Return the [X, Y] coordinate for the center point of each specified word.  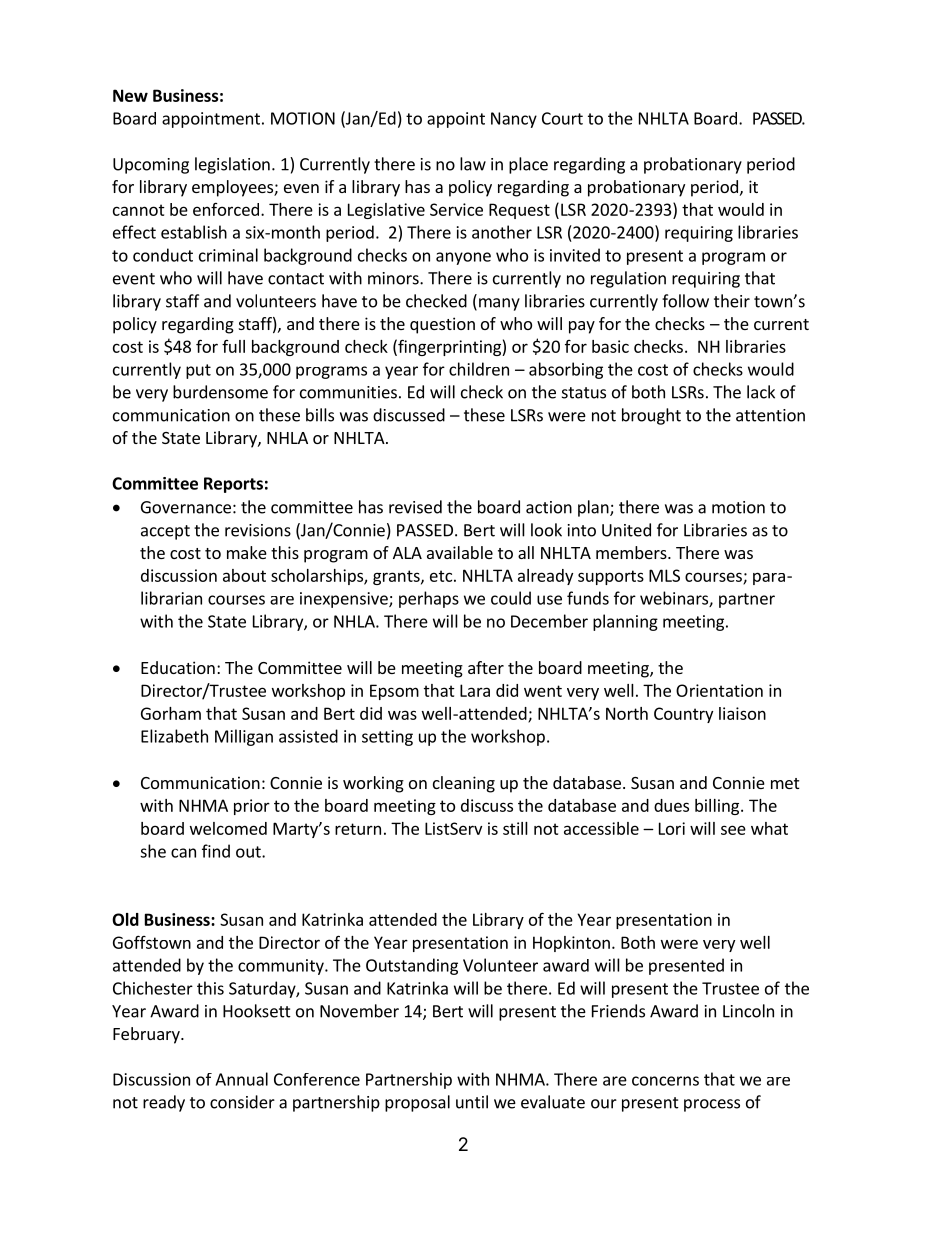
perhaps [429, 599]
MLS [664, 575]
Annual [241, 1079]
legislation [232, 165]
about [244, 575]
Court [562, 118]
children [479, 369]
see [733, 830]
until [472, 1102]
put [198, 371]
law [473, 164]
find [216, 851]
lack [761, 392]
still [515, 828]
